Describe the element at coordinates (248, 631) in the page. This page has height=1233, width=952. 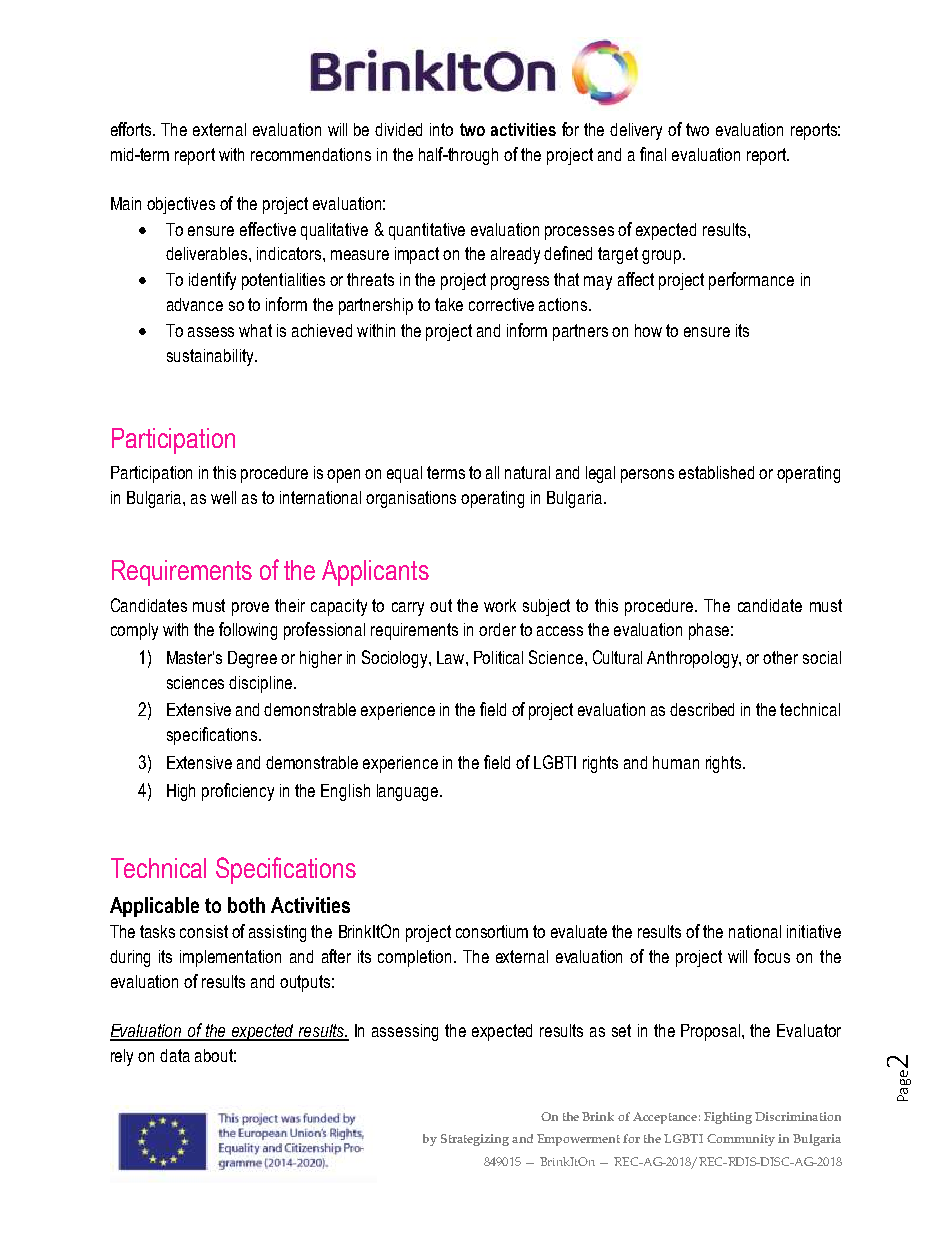
I see `following` at that location.
